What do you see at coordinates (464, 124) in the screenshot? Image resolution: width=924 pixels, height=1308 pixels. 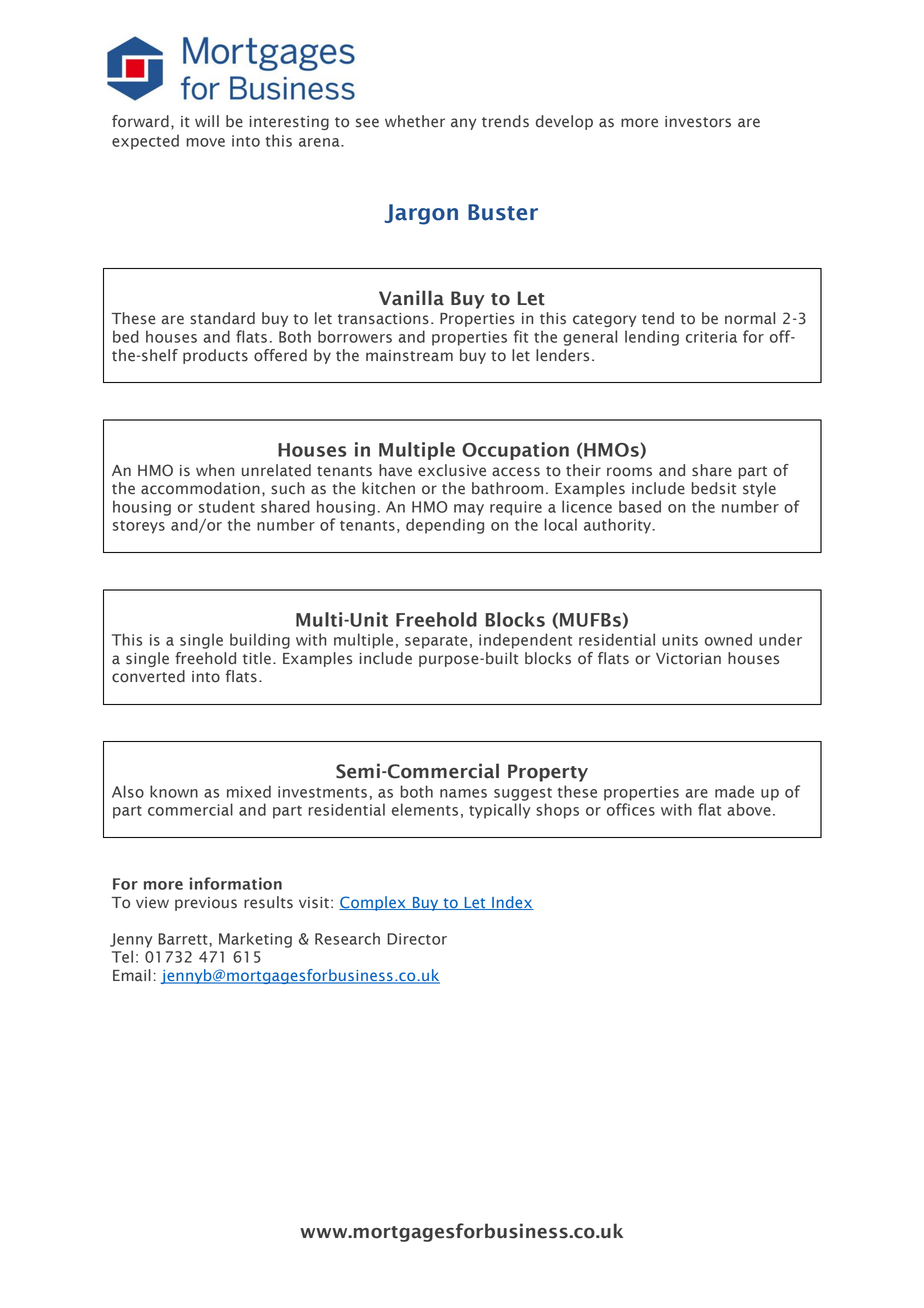 I see `any` at bounding box center [464, 124].
